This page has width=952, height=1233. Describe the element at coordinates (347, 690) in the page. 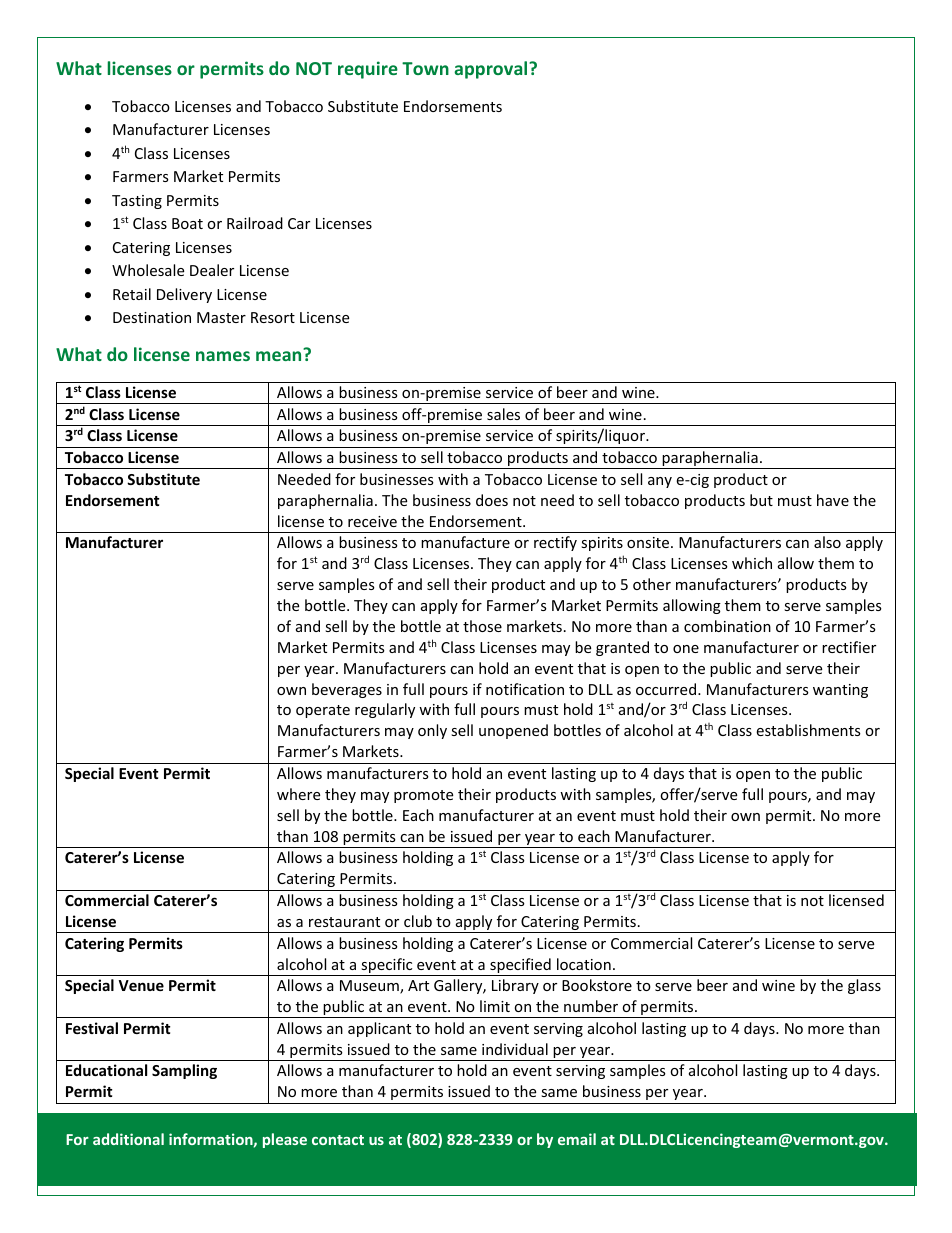

I see `beverages` at that location.
